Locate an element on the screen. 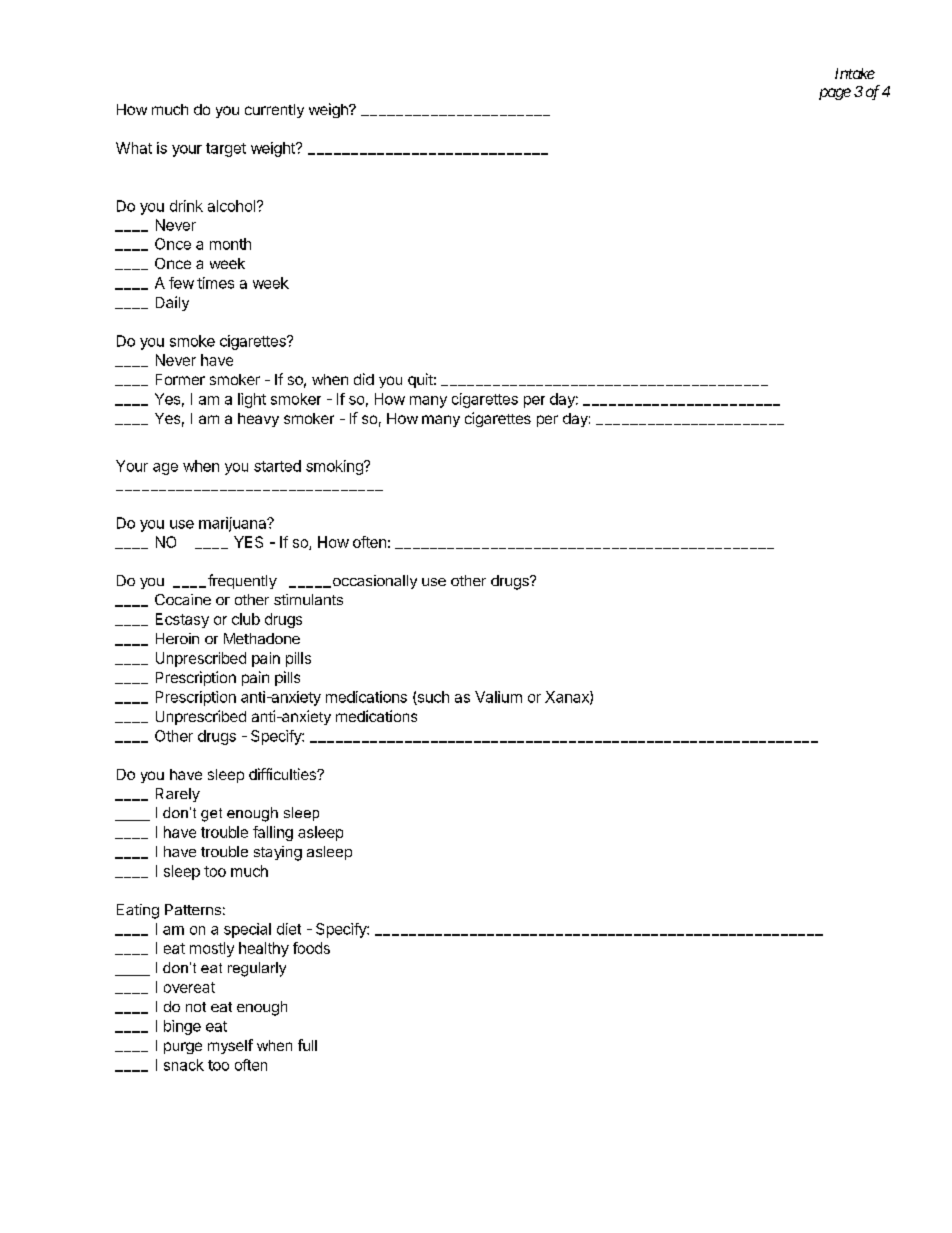  full is located at coordinates (307, 1045).
